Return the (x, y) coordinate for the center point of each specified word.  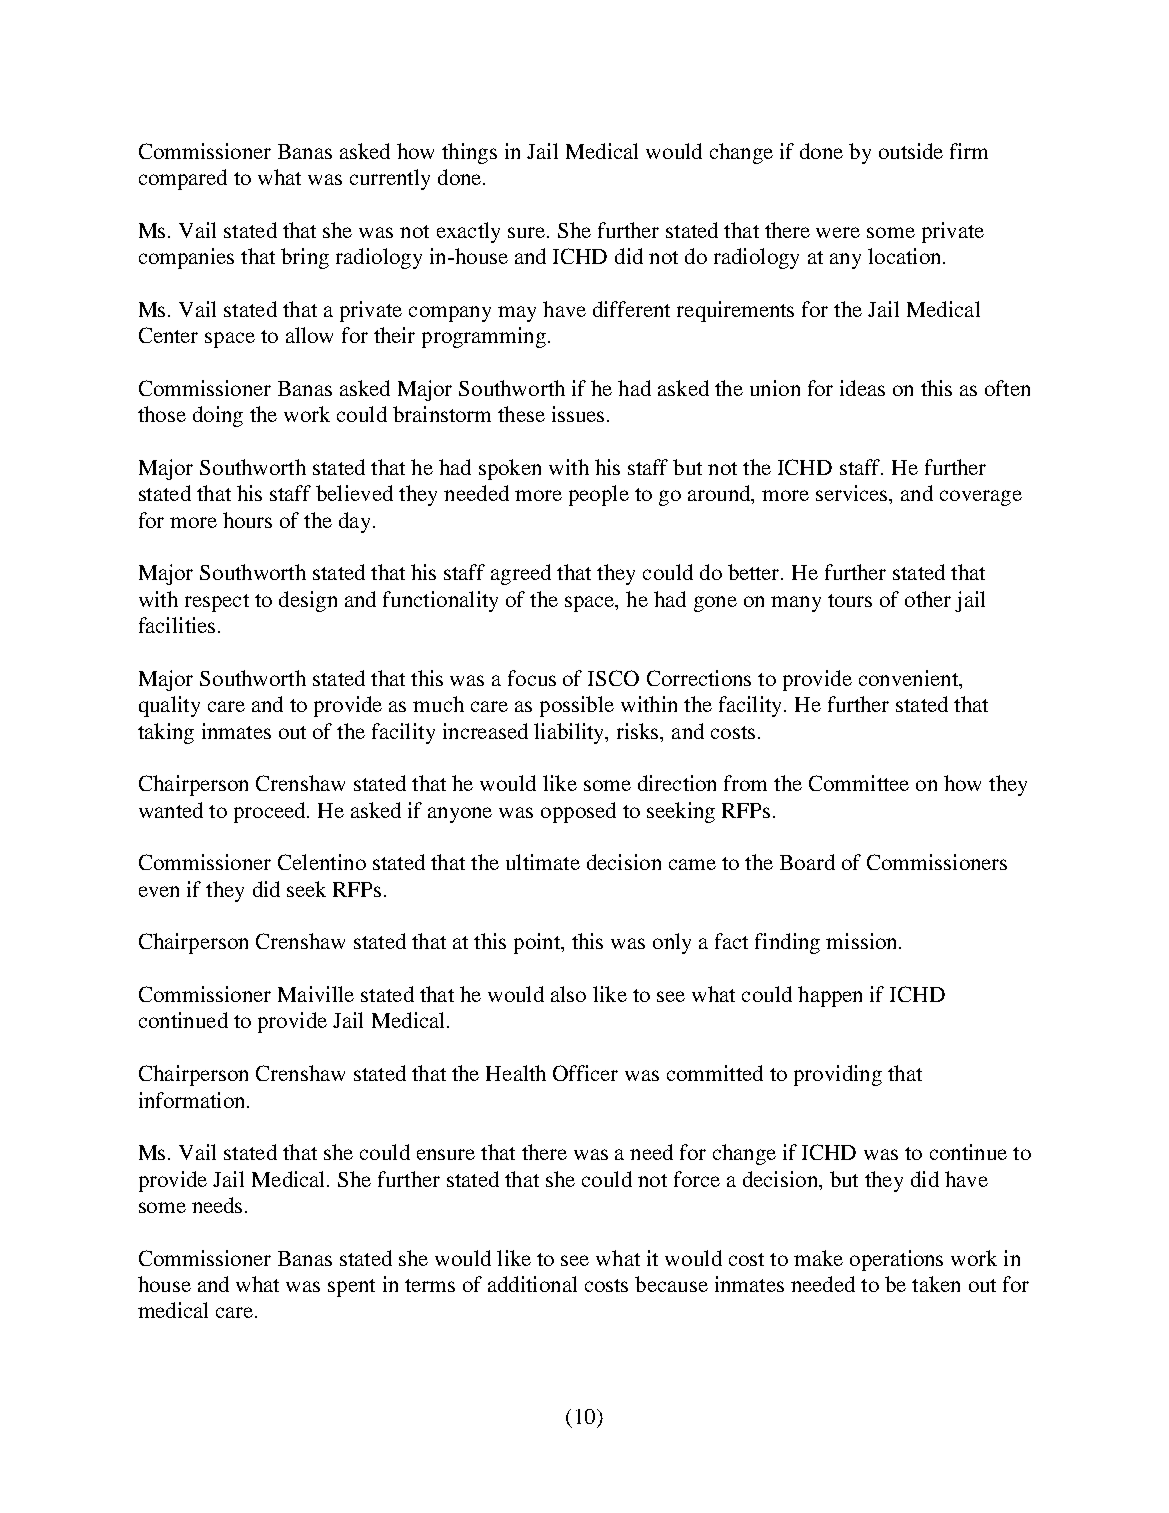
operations (896, 1260)
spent (351, 1288)
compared (183, 179)
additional (532, 1284)
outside (911, 151)
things (469, 153)
